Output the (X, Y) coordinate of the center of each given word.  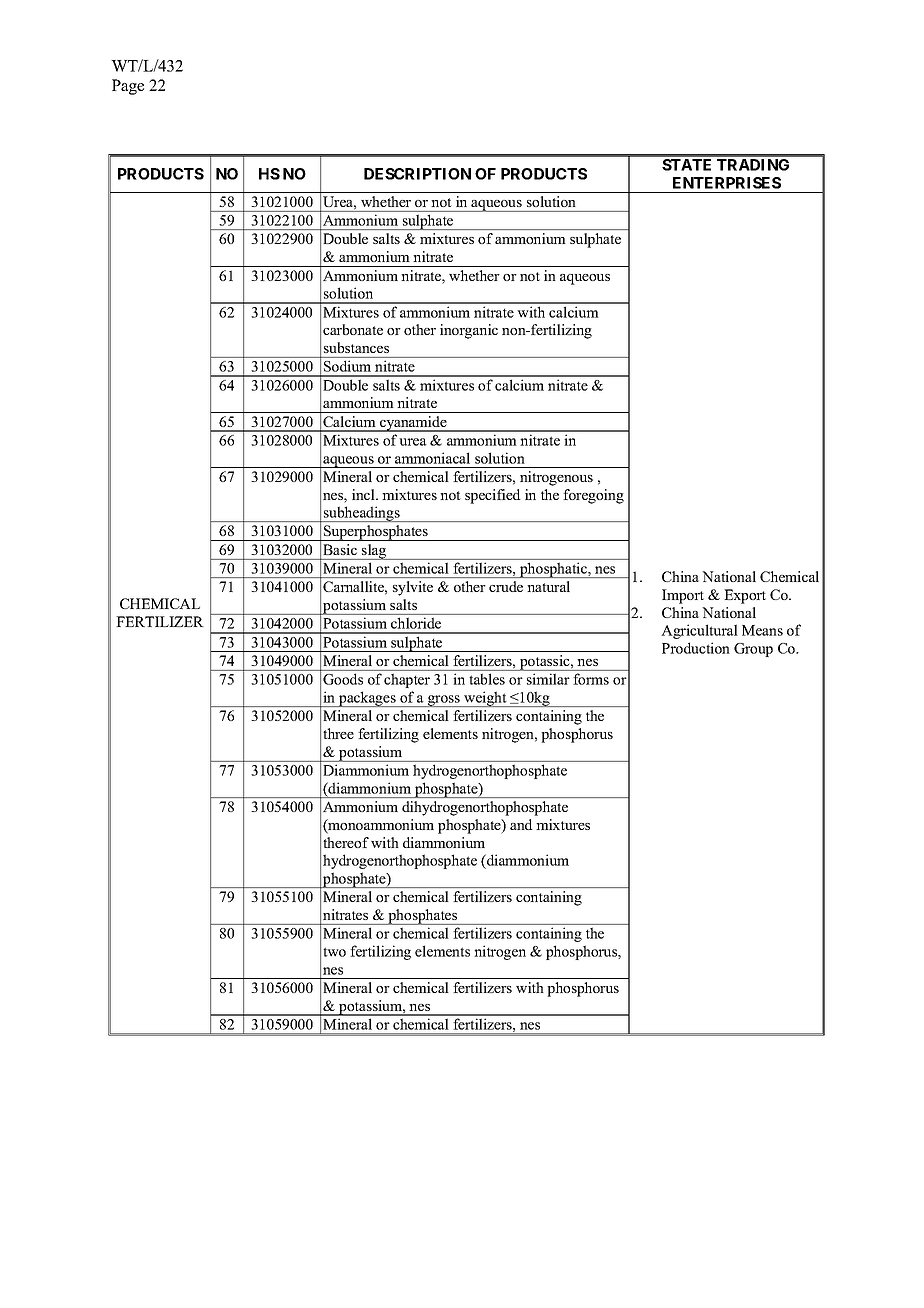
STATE (686, 165)
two (334, 952)
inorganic (469, 331)
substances (356, 347)
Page (128, 87)
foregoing (593, 496)
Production (696, 648)
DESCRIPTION (417, 174)
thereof (346, 842)
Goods (343, 679)
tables (487, 679)
